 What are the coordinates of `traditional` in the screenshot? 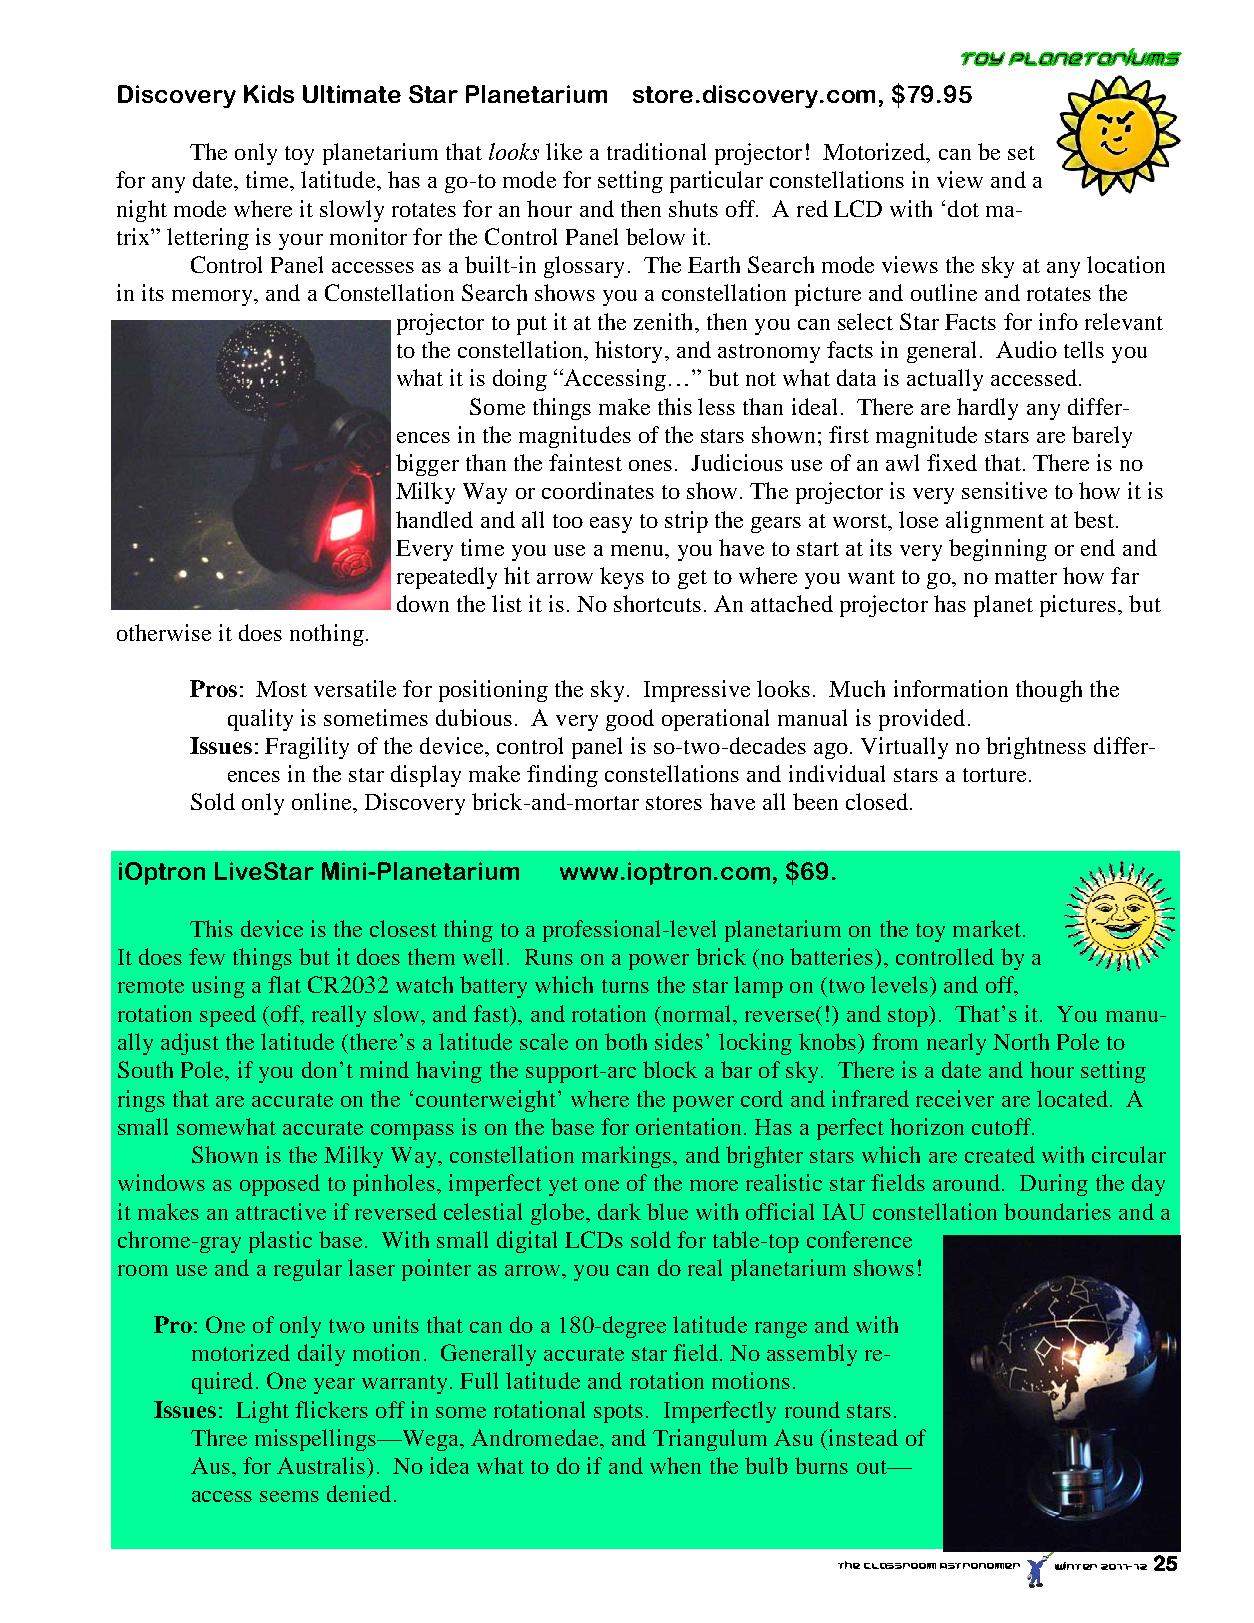 It's located at (656, 151).
